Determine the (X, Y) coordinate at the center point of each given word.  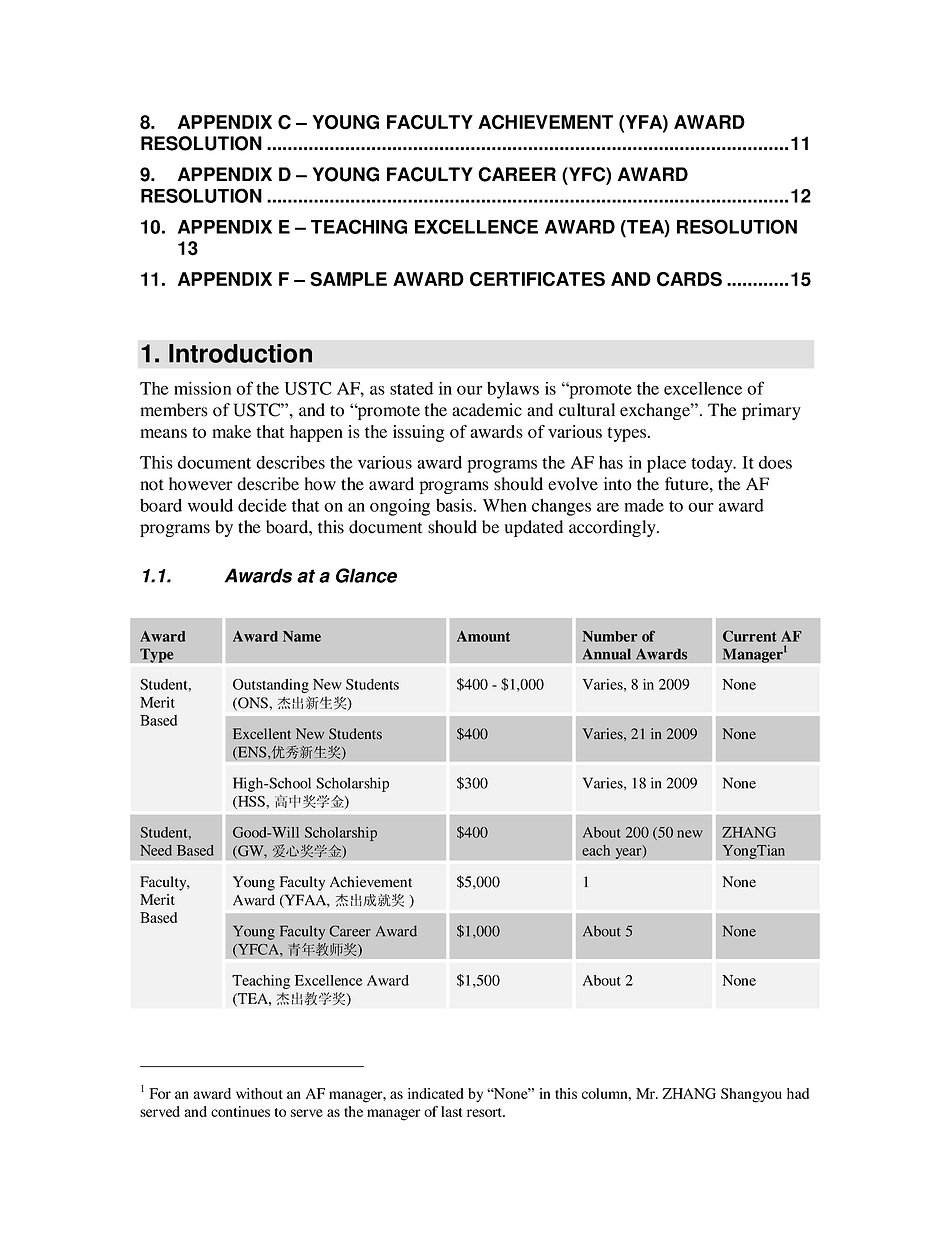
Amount (483, 636)
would (210, 505)
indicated (436, 1093)
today (713, 464)
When (505, 505)
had (798, 1093)
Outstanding (271, 686)
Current (750, 636)
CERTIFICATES (537, 279)
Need (156, 850)
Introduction (240, 353)
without (259, 1093)
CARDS (689, 279)
